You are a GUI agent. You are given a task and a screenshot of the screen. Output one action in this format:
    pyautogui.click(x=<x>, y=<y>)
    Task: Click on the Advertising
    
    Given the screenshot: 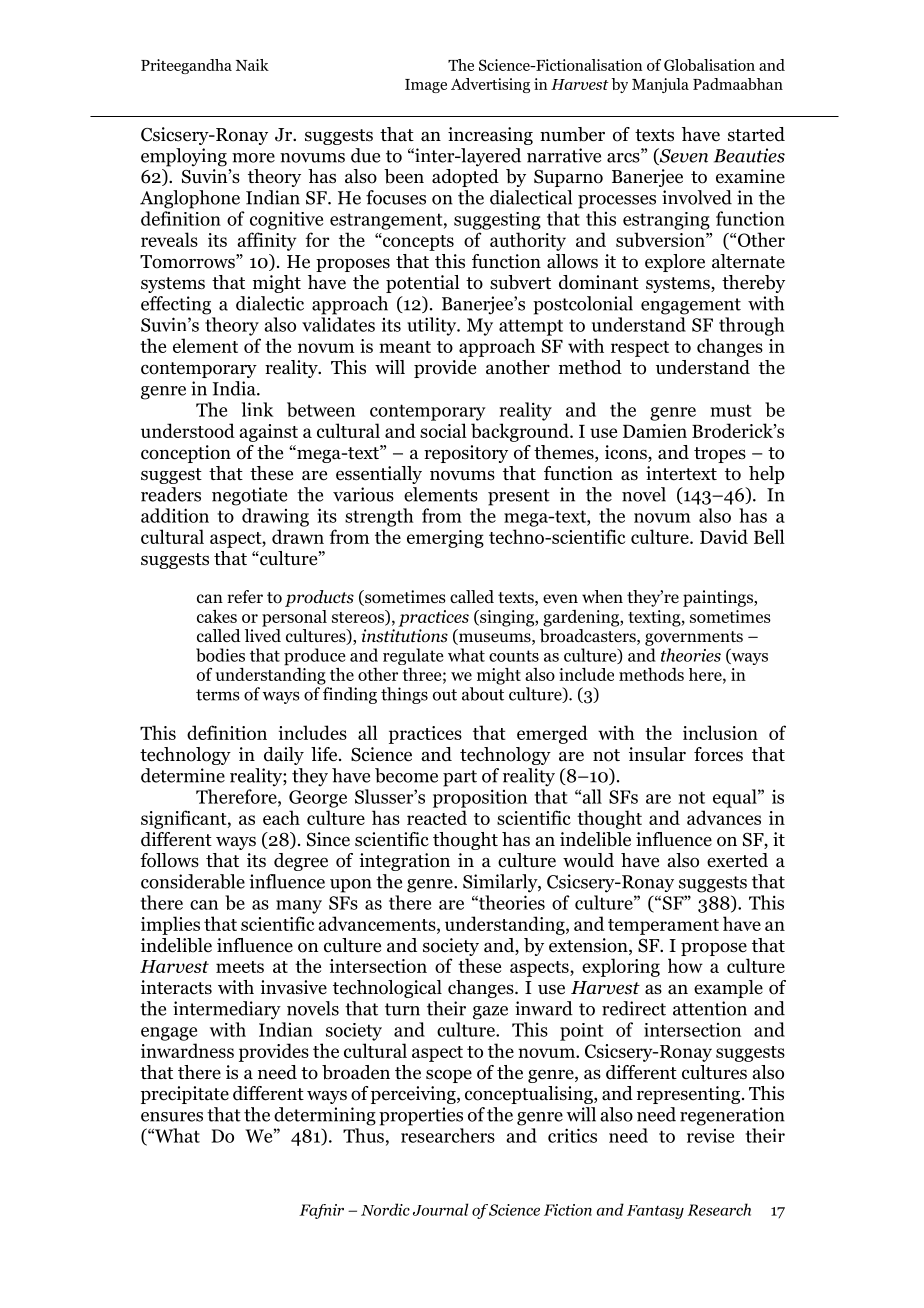 What is the action you would take?
    pyautogui.click(x=490, y=85)
